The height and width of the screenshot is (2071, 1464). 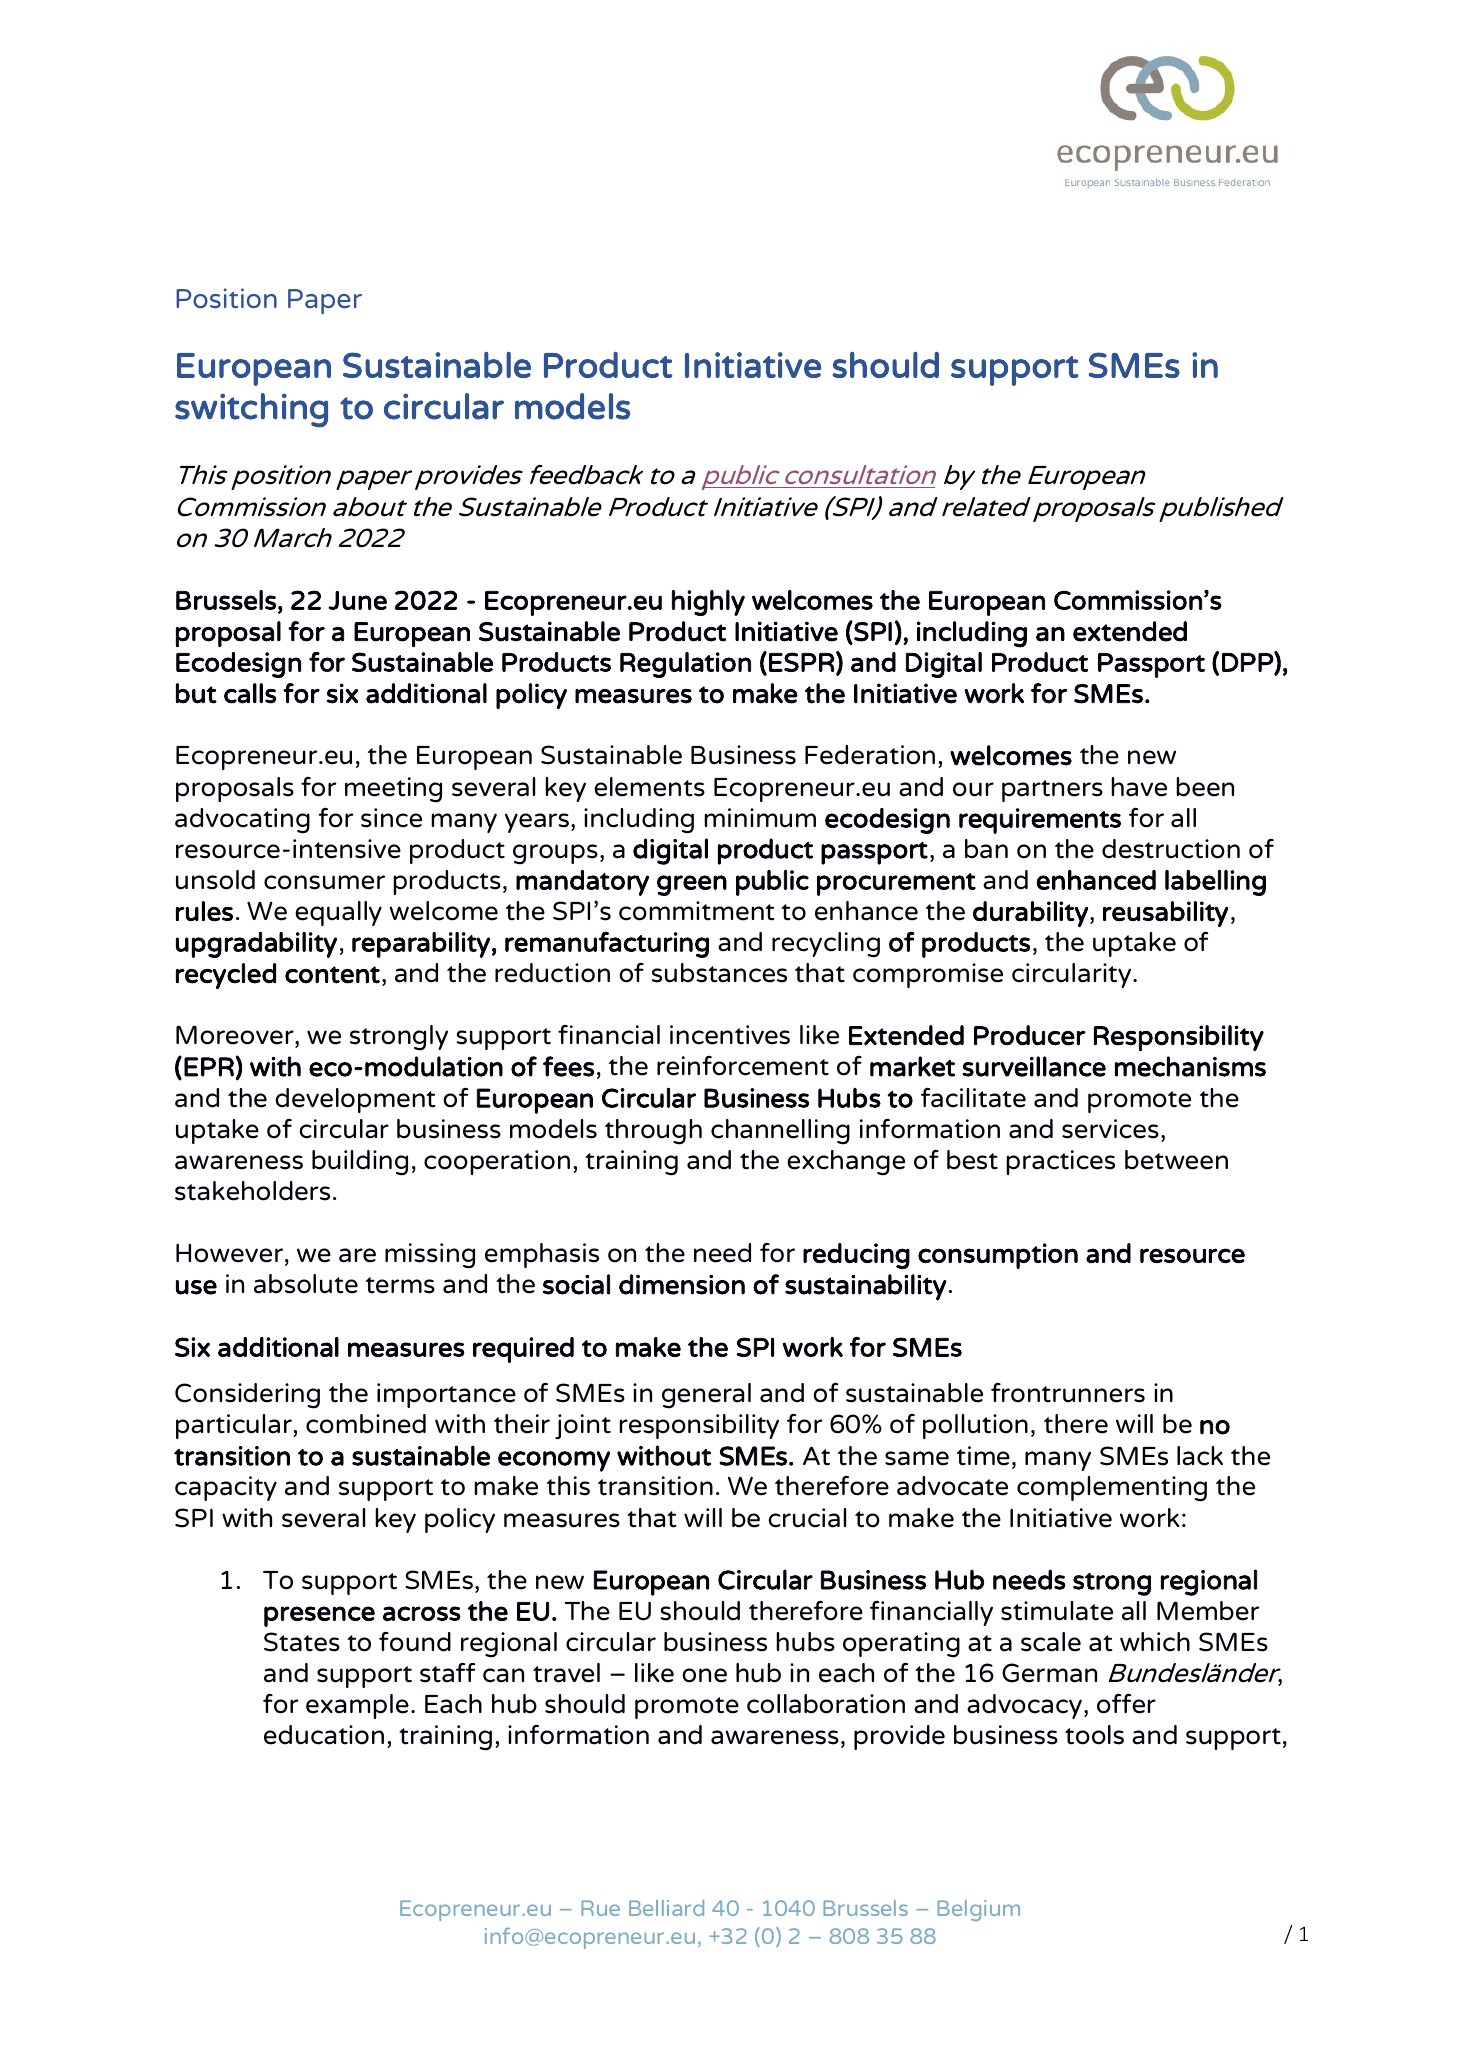 I want to click on highly, so click(x=708, y=603).
